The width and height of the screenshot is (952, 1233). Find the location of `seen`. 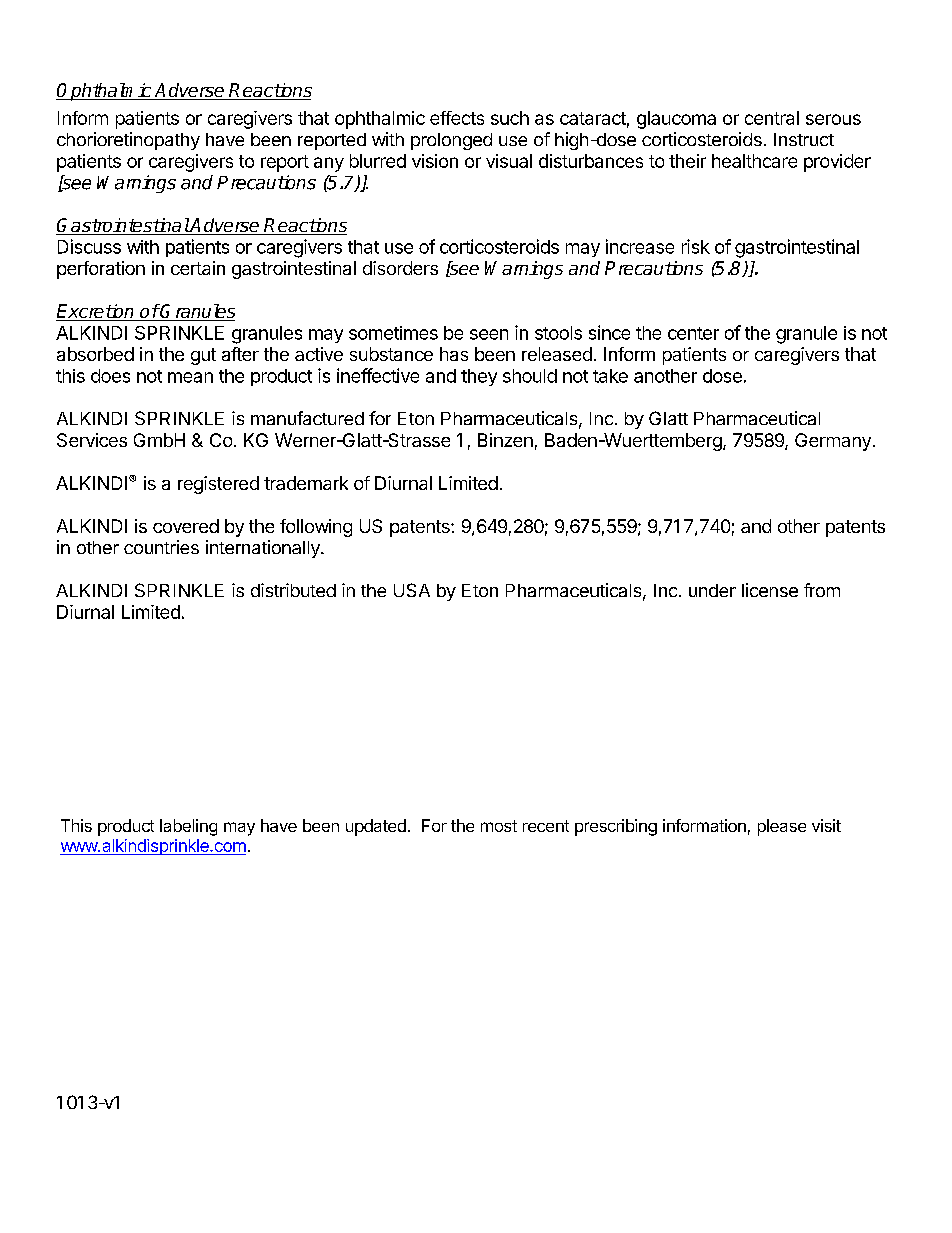

seen is located at coordinates (489, 334).
